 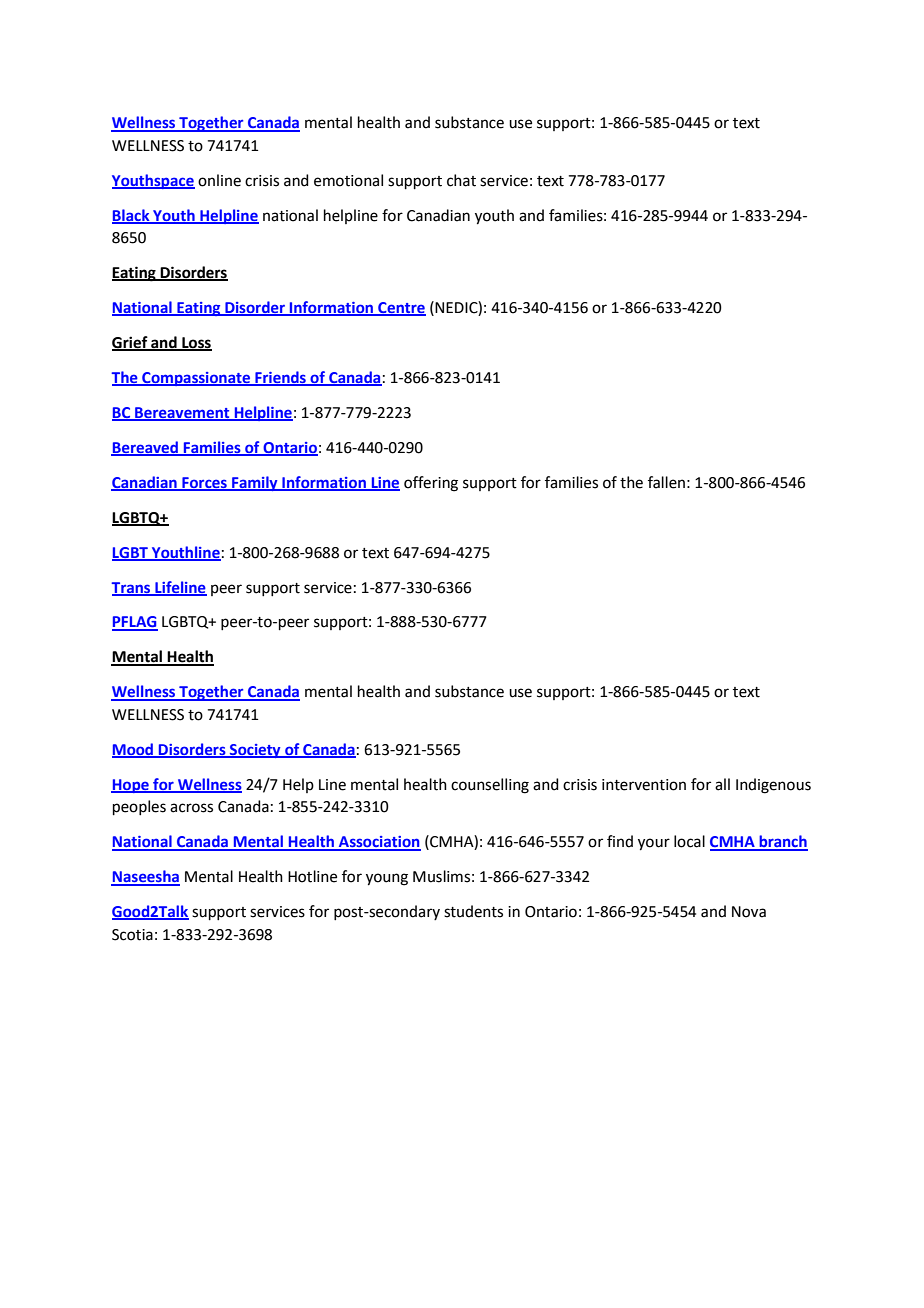 I want to click on Scotia, so click(x=132, y=935).
